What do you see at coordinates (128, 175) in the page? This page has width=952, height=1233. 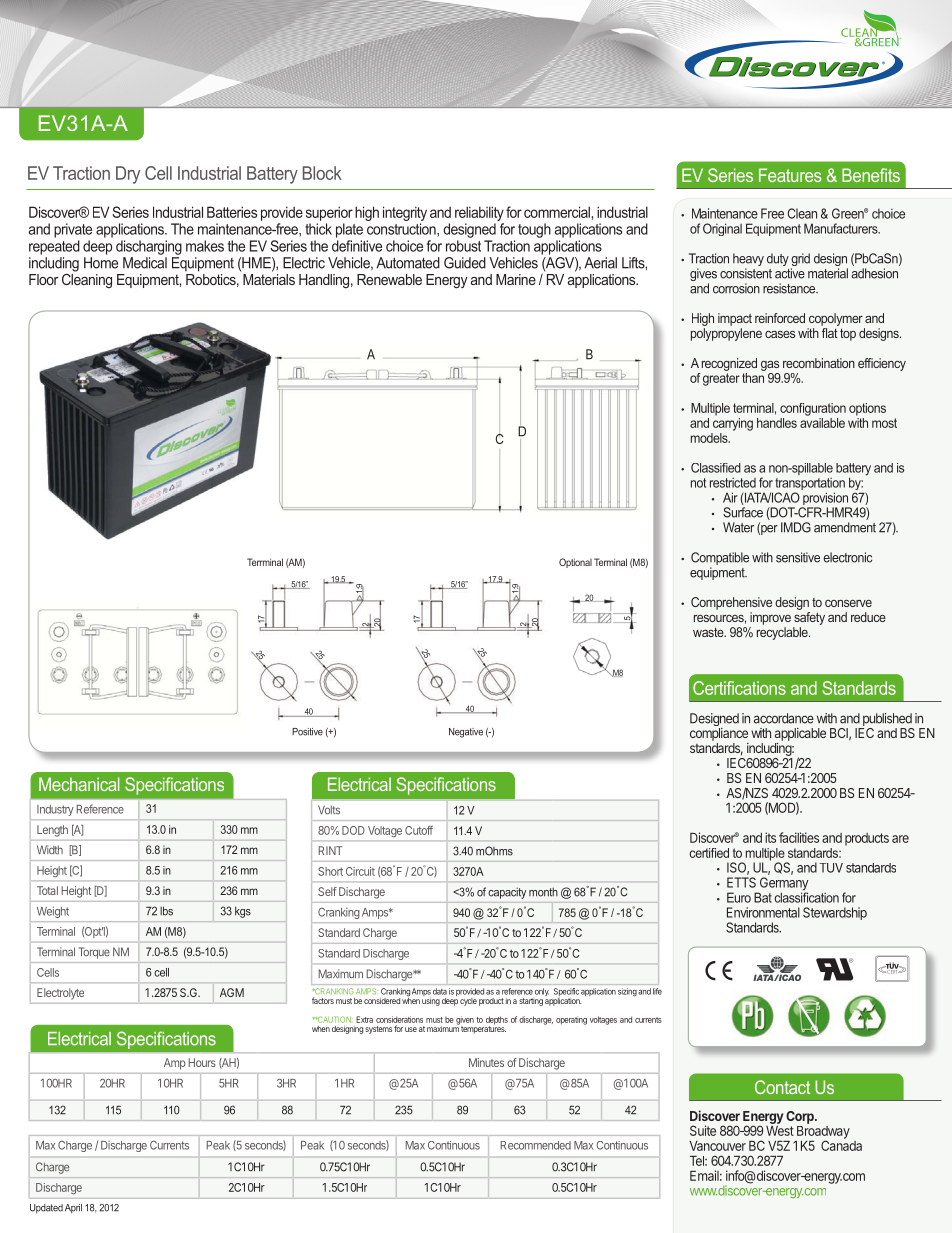 I see `Dry` at bounding box center [128, 175].
